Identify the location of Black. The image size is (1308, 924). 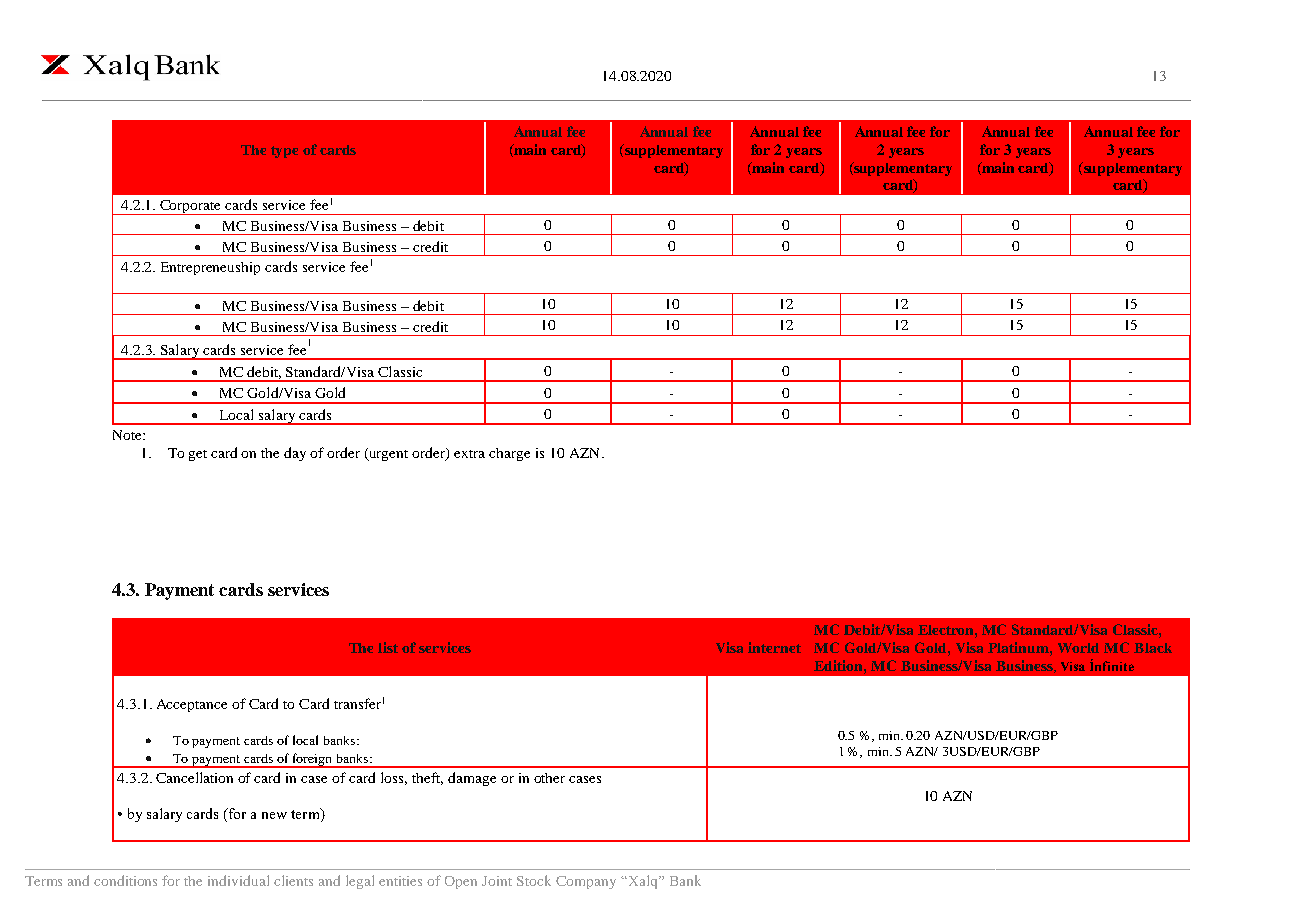
(1153, 648).
